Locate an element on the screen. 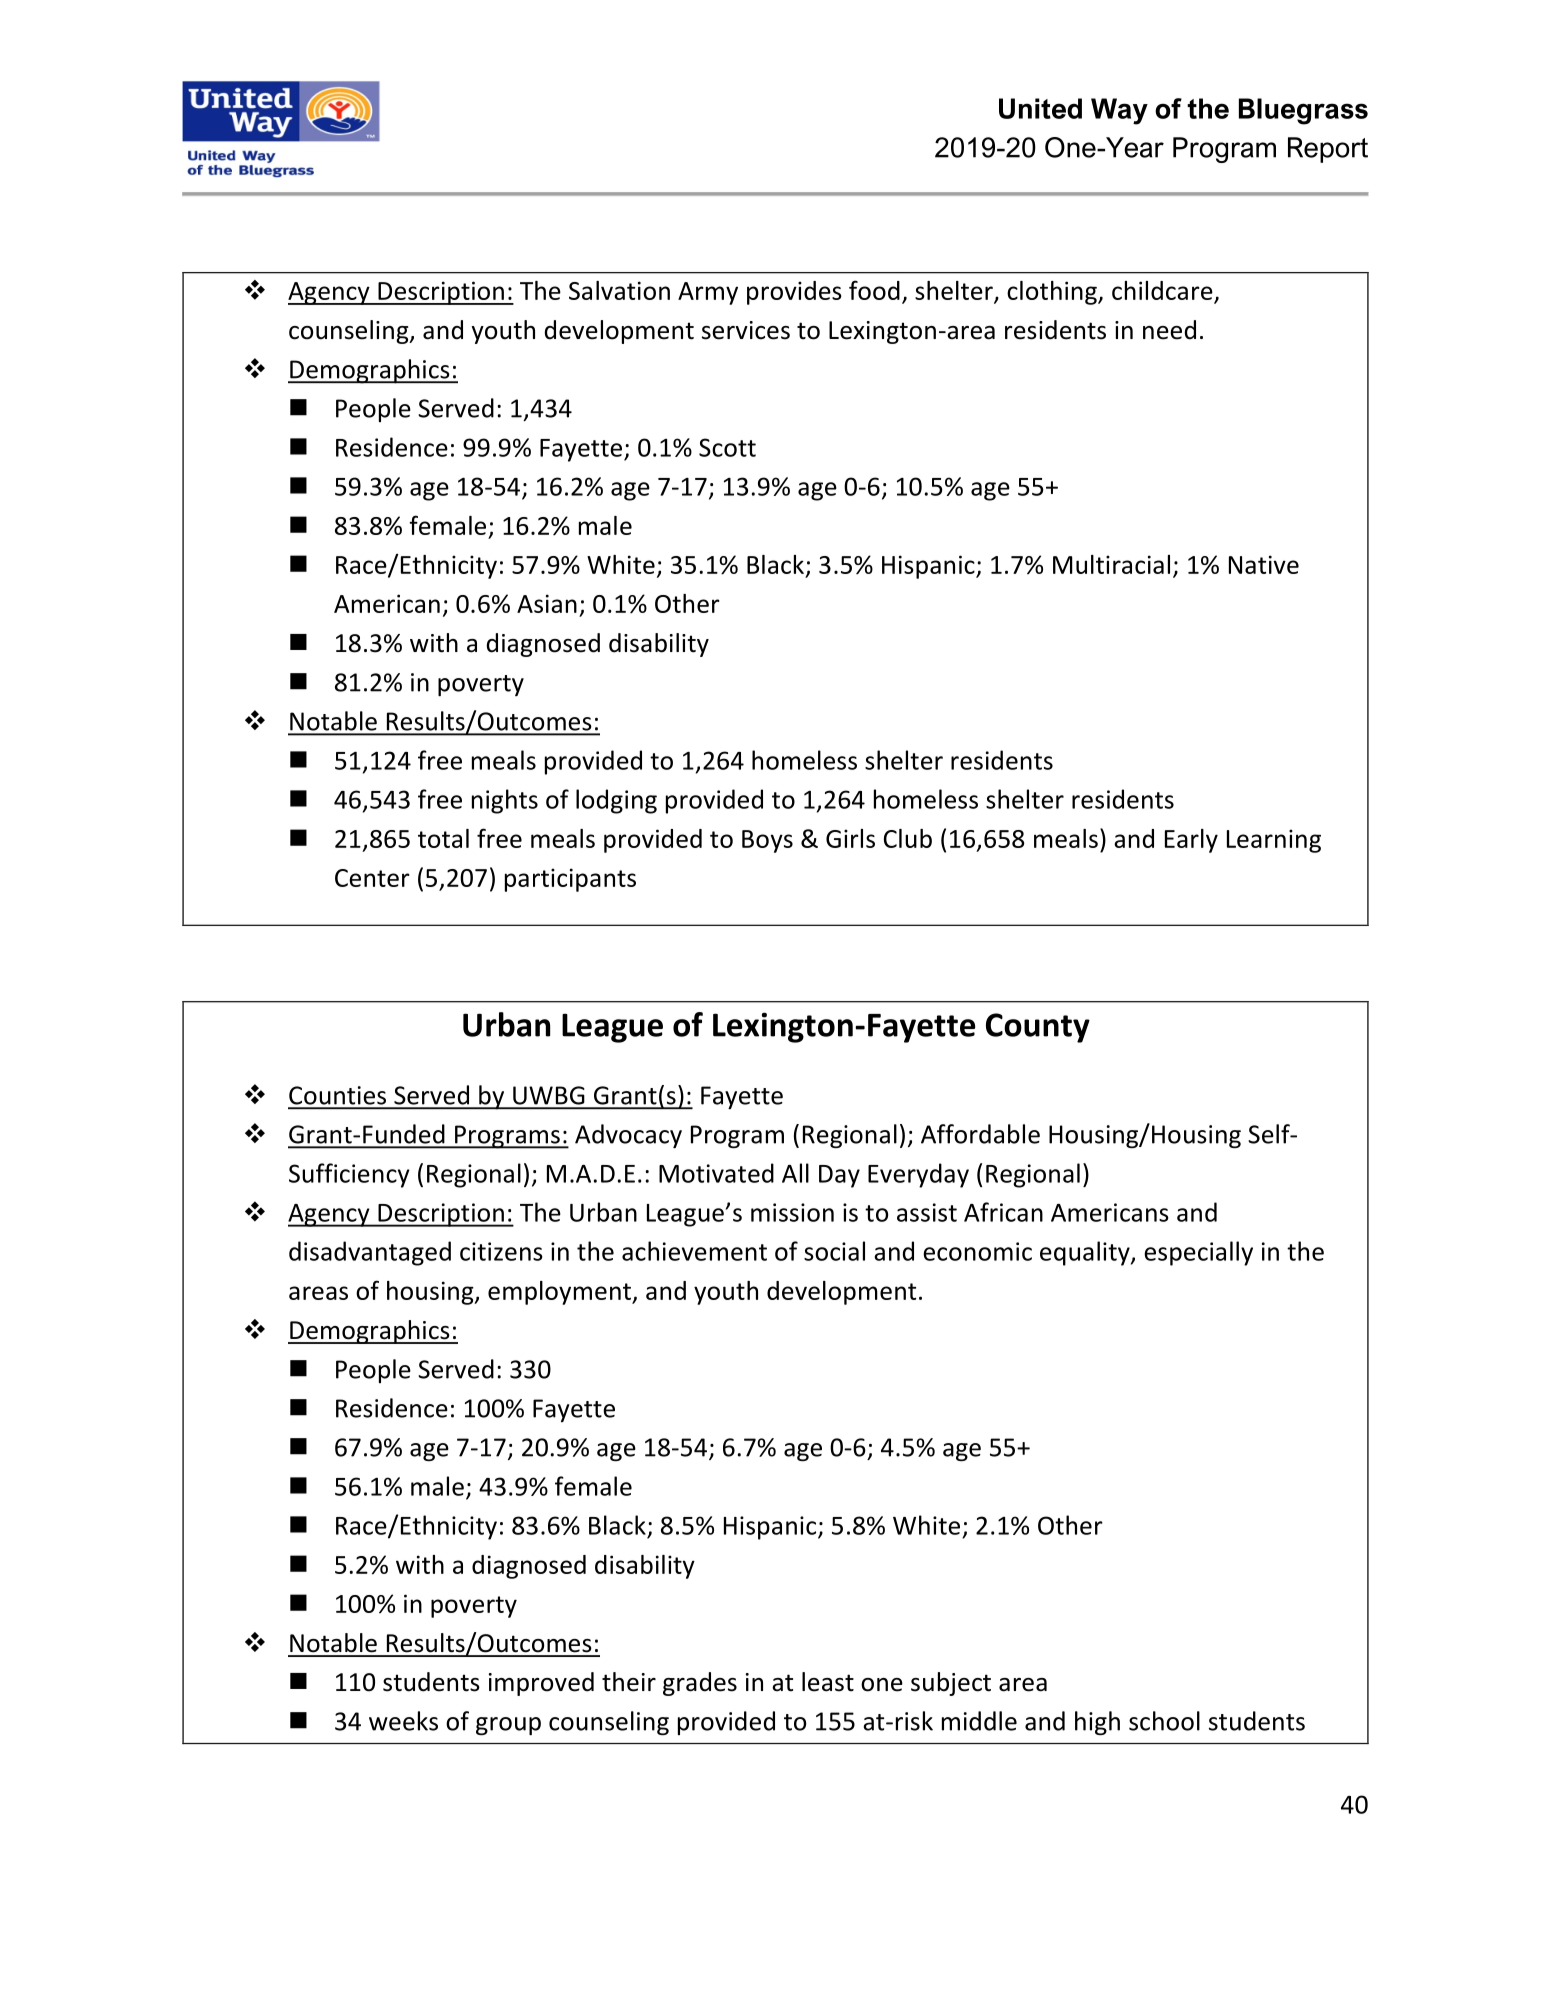 The image size is (1551, 2007). especially is located at coordinates (1198, 1253).
